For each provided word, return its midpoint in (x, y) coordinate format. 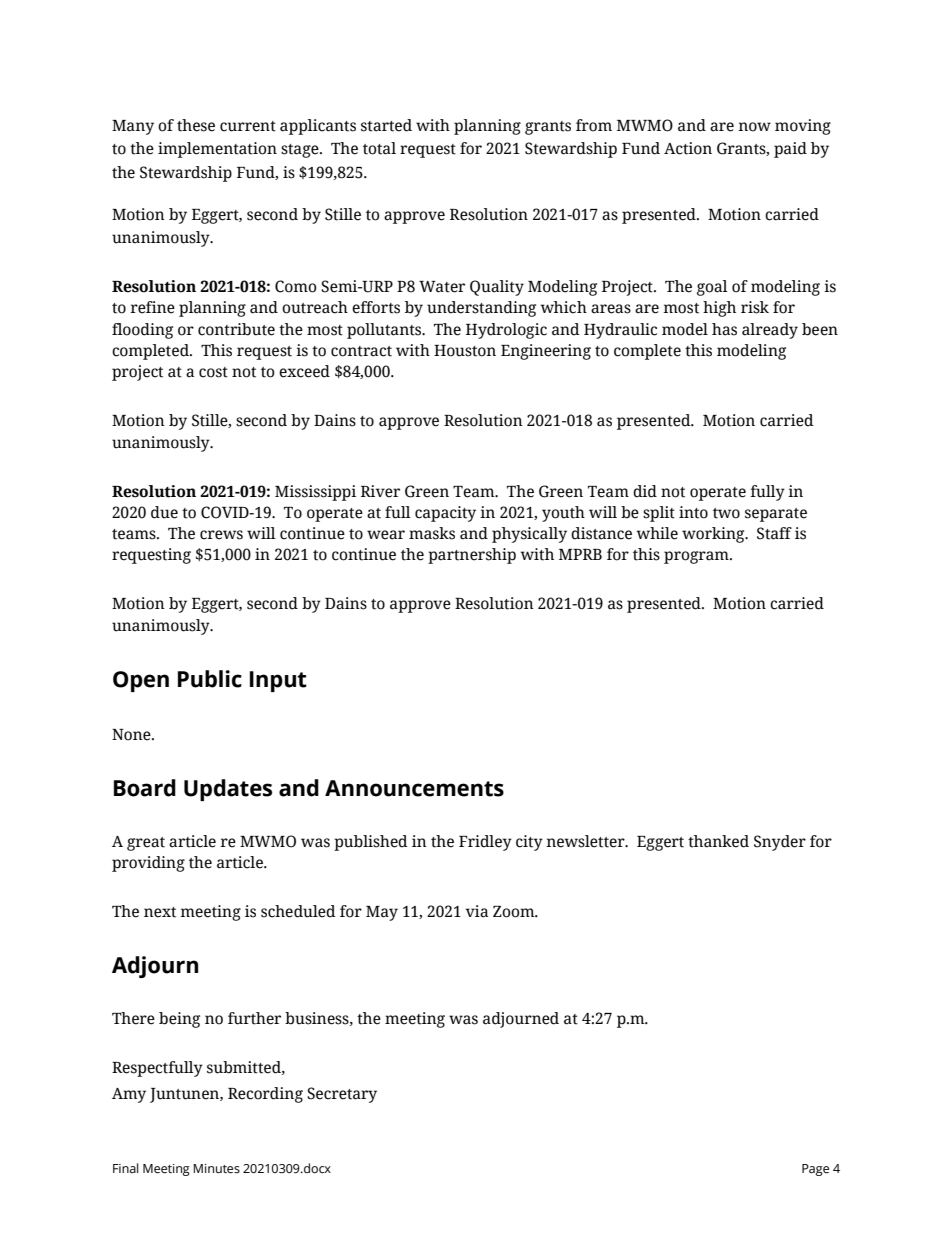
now (754, 127)
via (477, 911)
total (379, 148)
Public (210, 679)
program (697, 557)
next (160, 912)
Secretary (342, 1095)
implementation (217, 150)
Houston (465, 351)
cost (213, 372)
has (724, 329)
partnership (472, 556)
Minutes (216, 1169)
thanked (718, 841)
